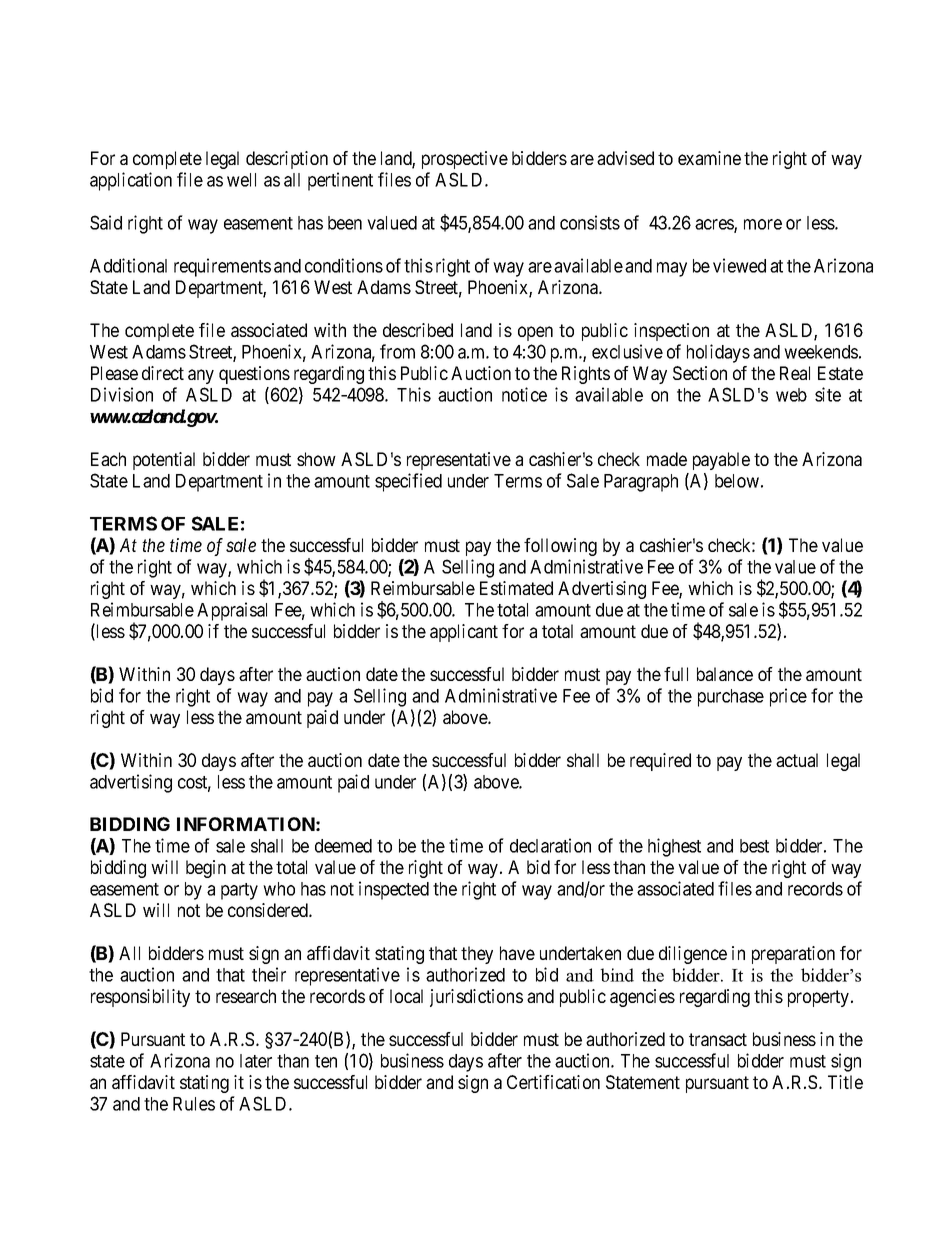  What do you see at coordinates (731, 698) in the image?
I see `purchase` at bounding box center [731, 698].
